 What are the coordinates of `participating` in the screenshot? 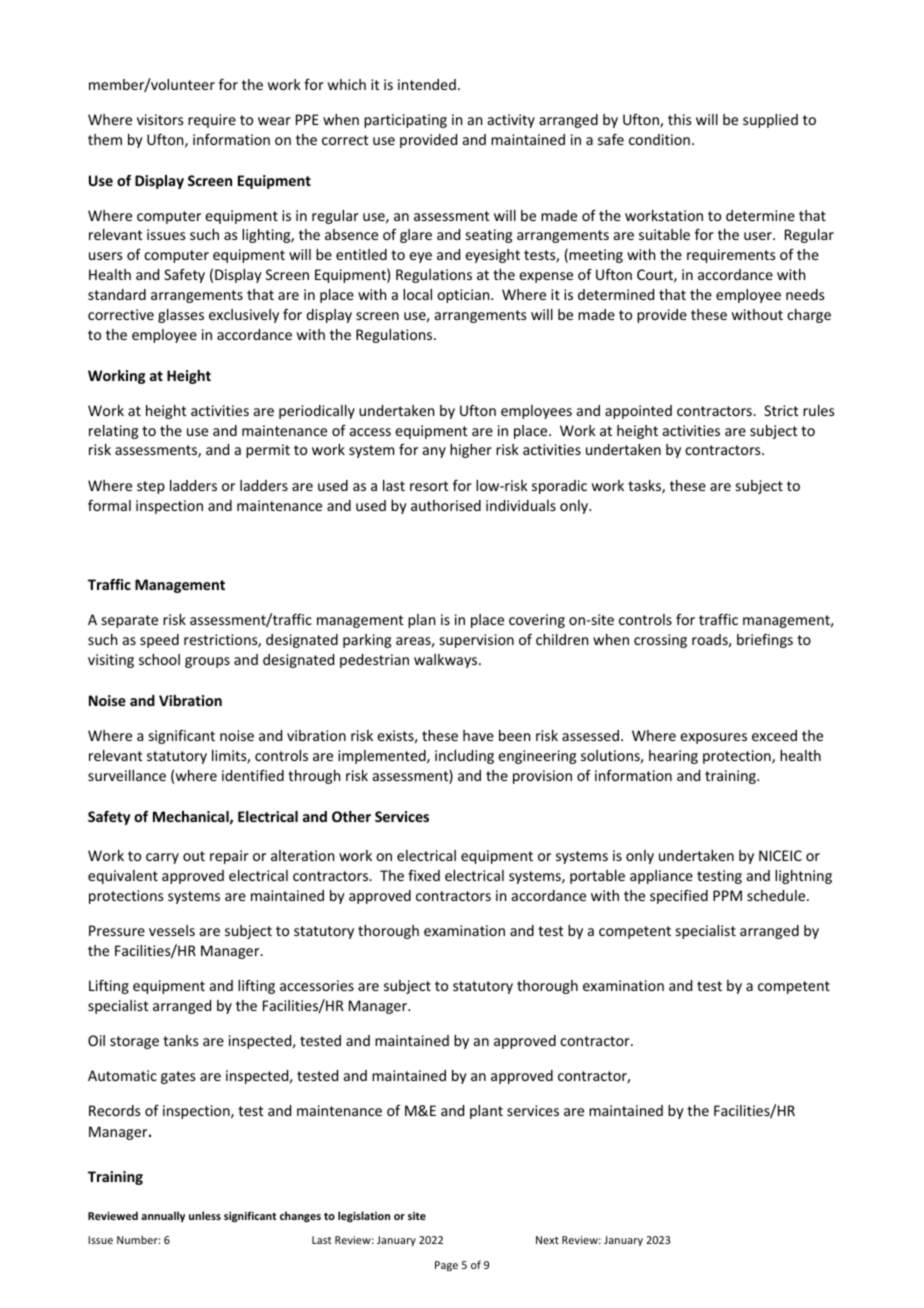 It's located at (405, 121).
